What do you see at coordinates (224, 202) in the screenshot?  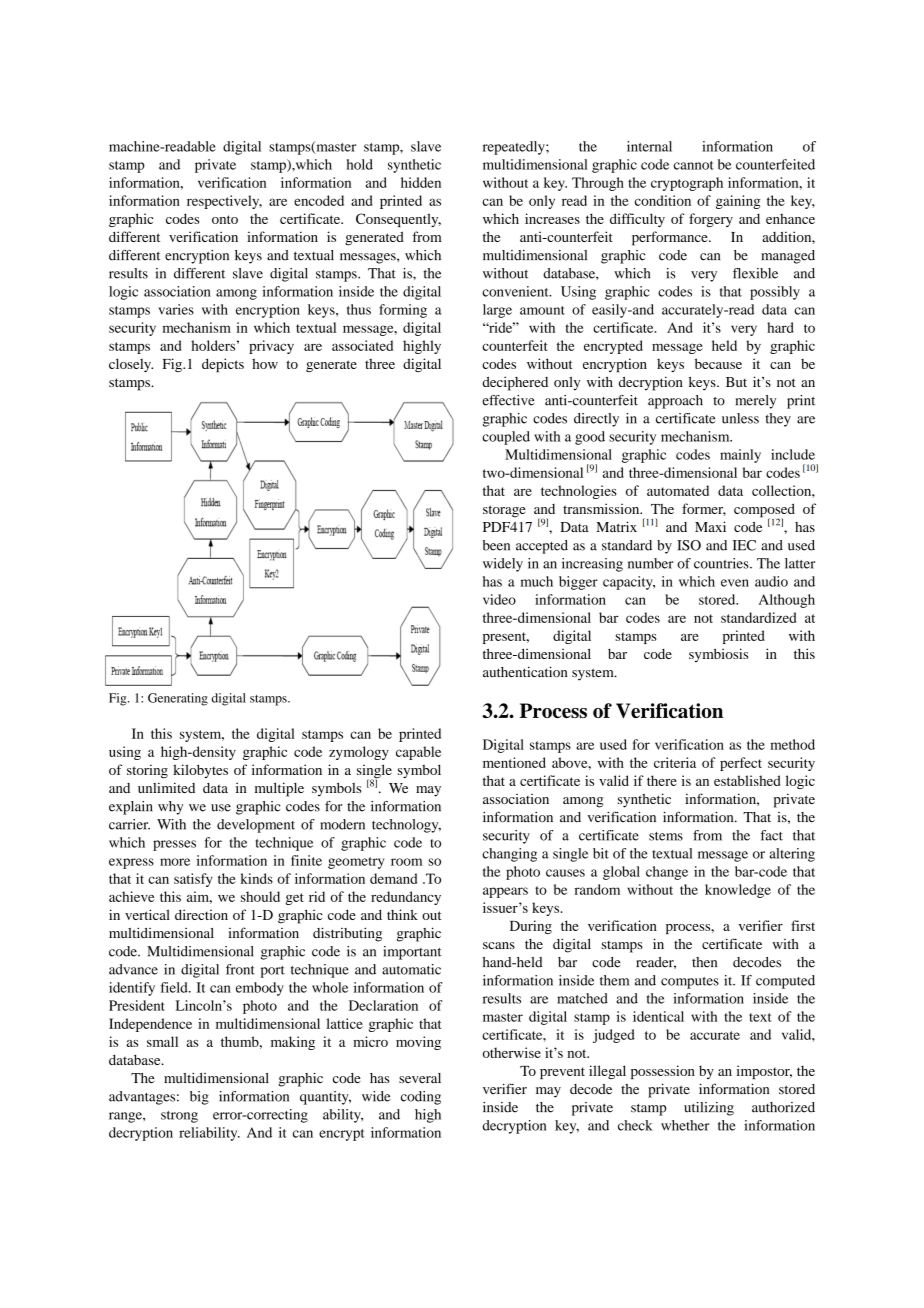 I see `respectively` at bounding box center [224, 202].
